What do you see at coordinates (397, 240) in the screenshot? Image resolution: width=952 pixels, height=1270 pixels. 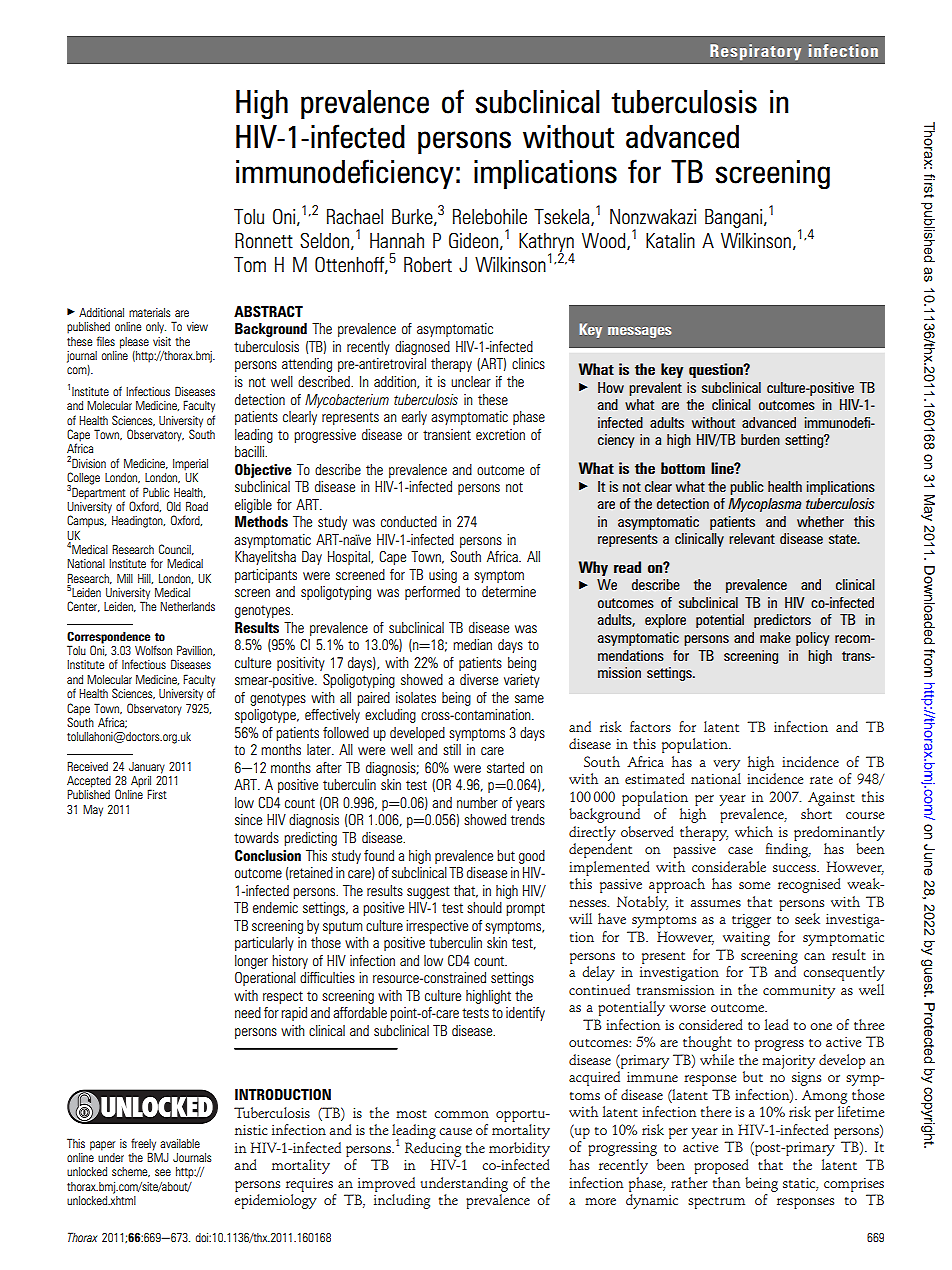 I see `Hannah` at bounding box center [397, 240].
